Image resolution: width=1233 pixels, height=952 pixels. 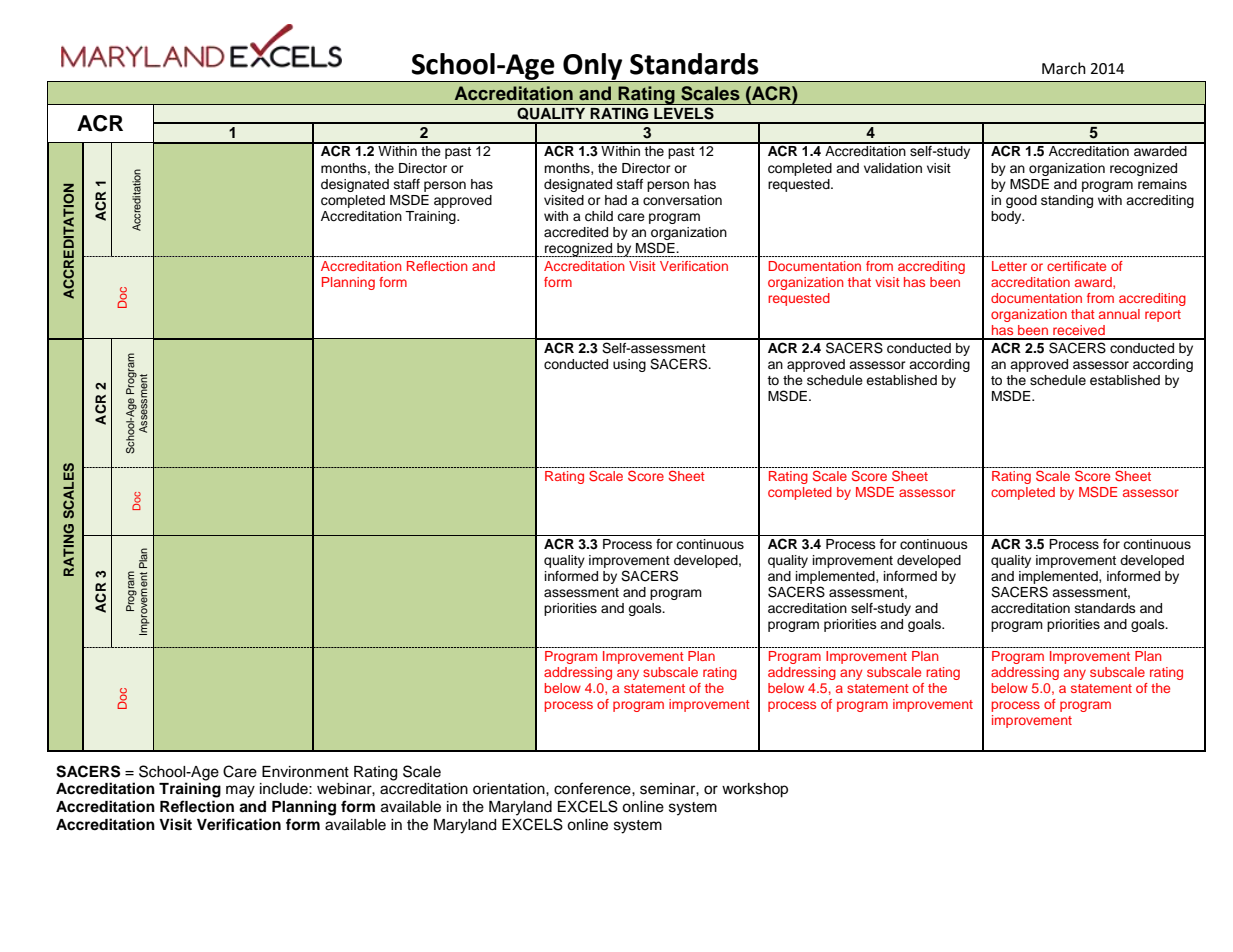 What do you see at coordinates (755, 790) in the image?
I see `workshop` at bounding box center [755, 790].
